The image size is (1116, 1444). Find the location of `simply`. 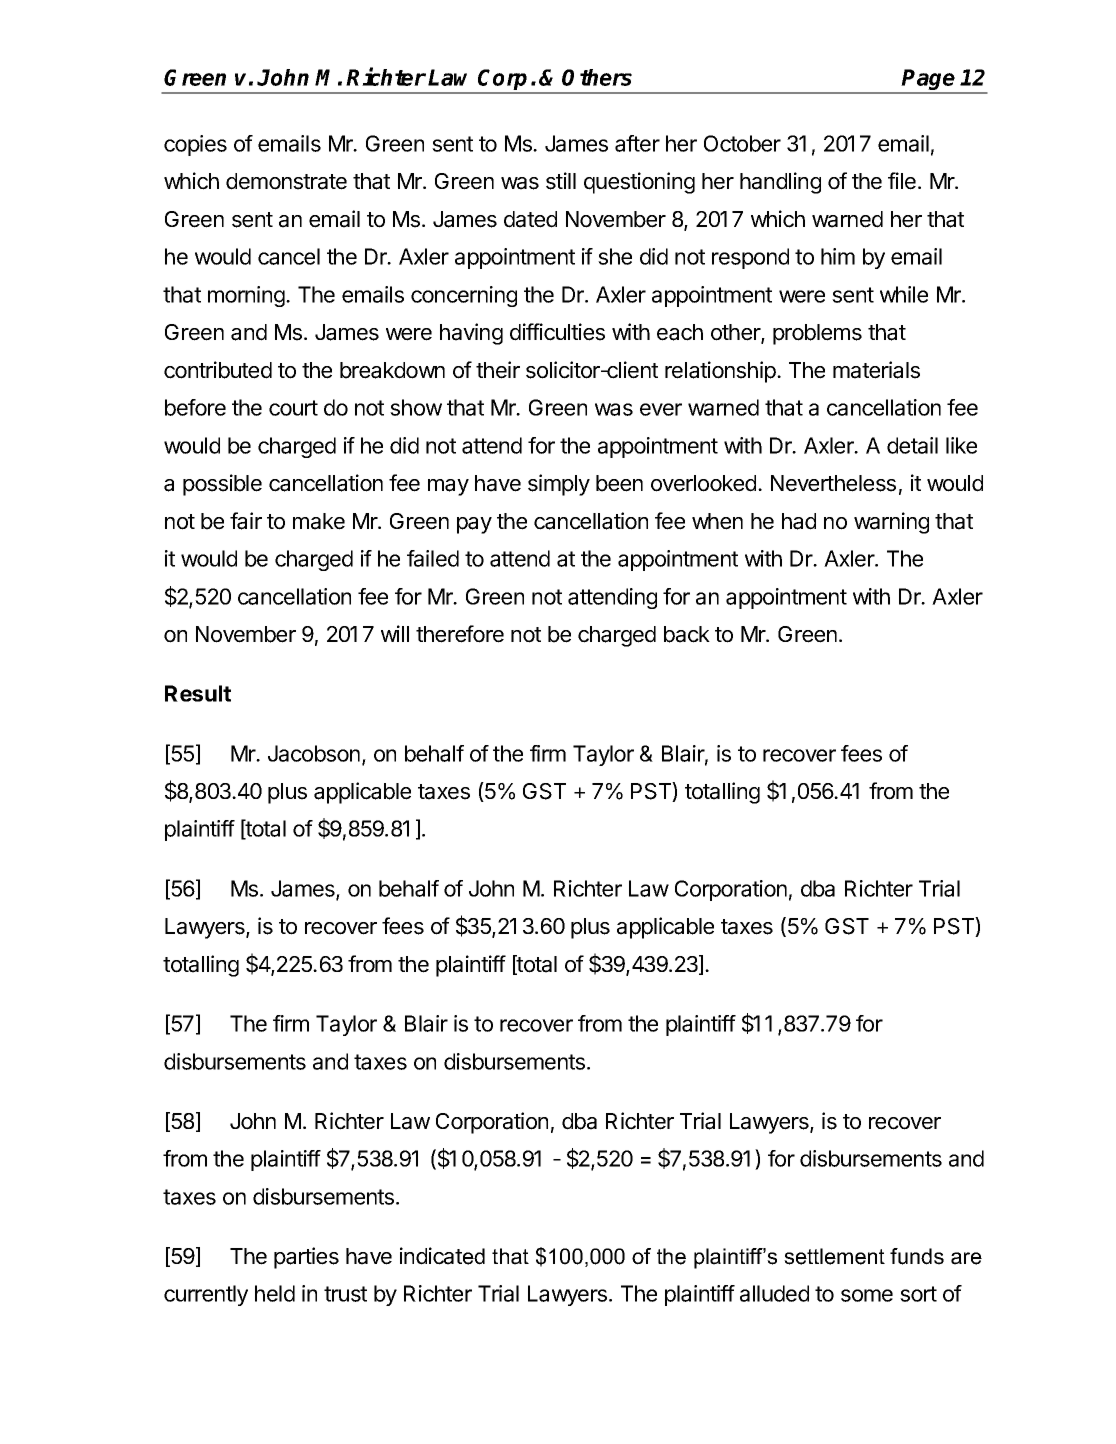

simply is located at coordinates (559, 485).
